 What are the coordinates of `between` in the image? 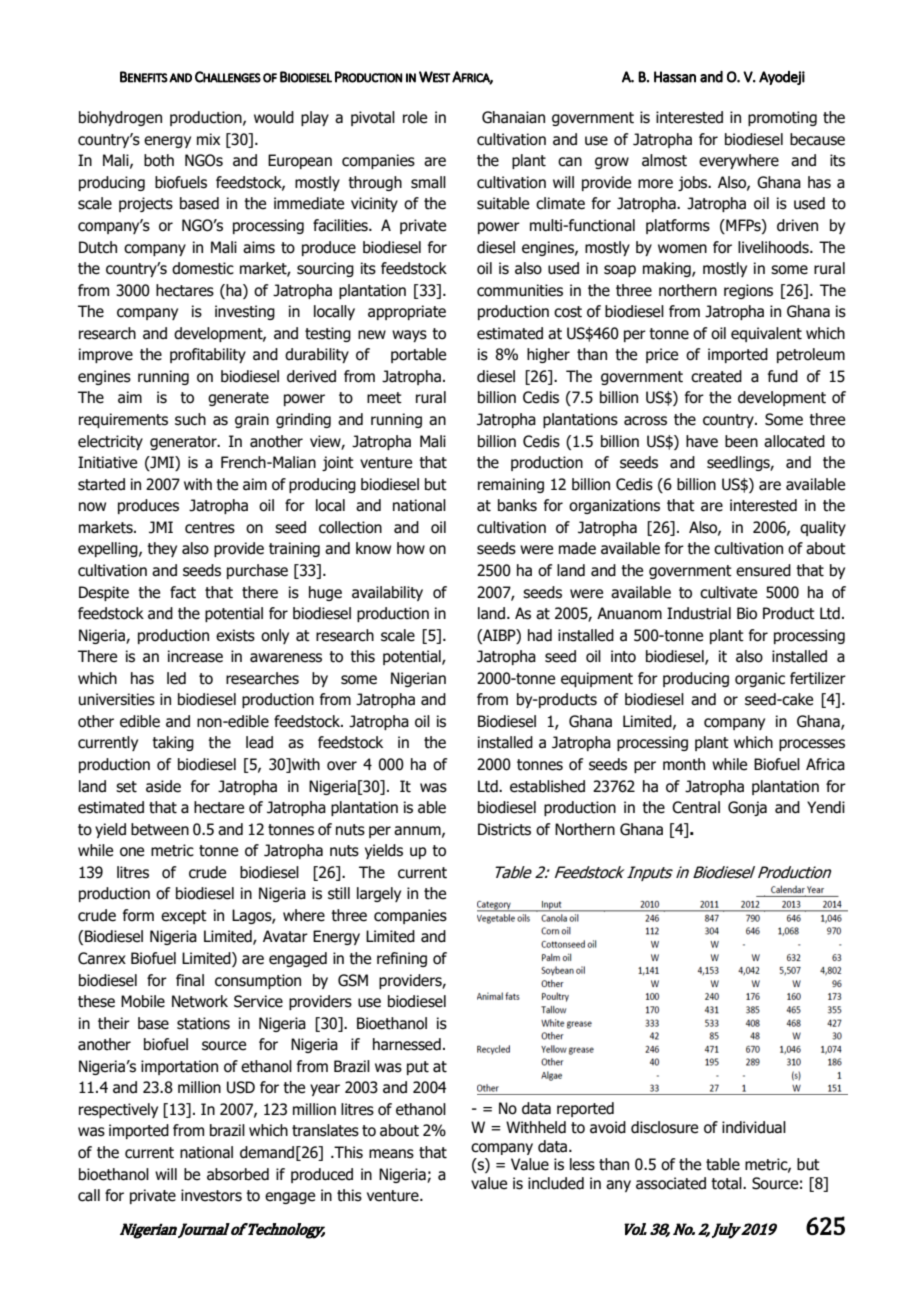 It's located at (160, 829).
